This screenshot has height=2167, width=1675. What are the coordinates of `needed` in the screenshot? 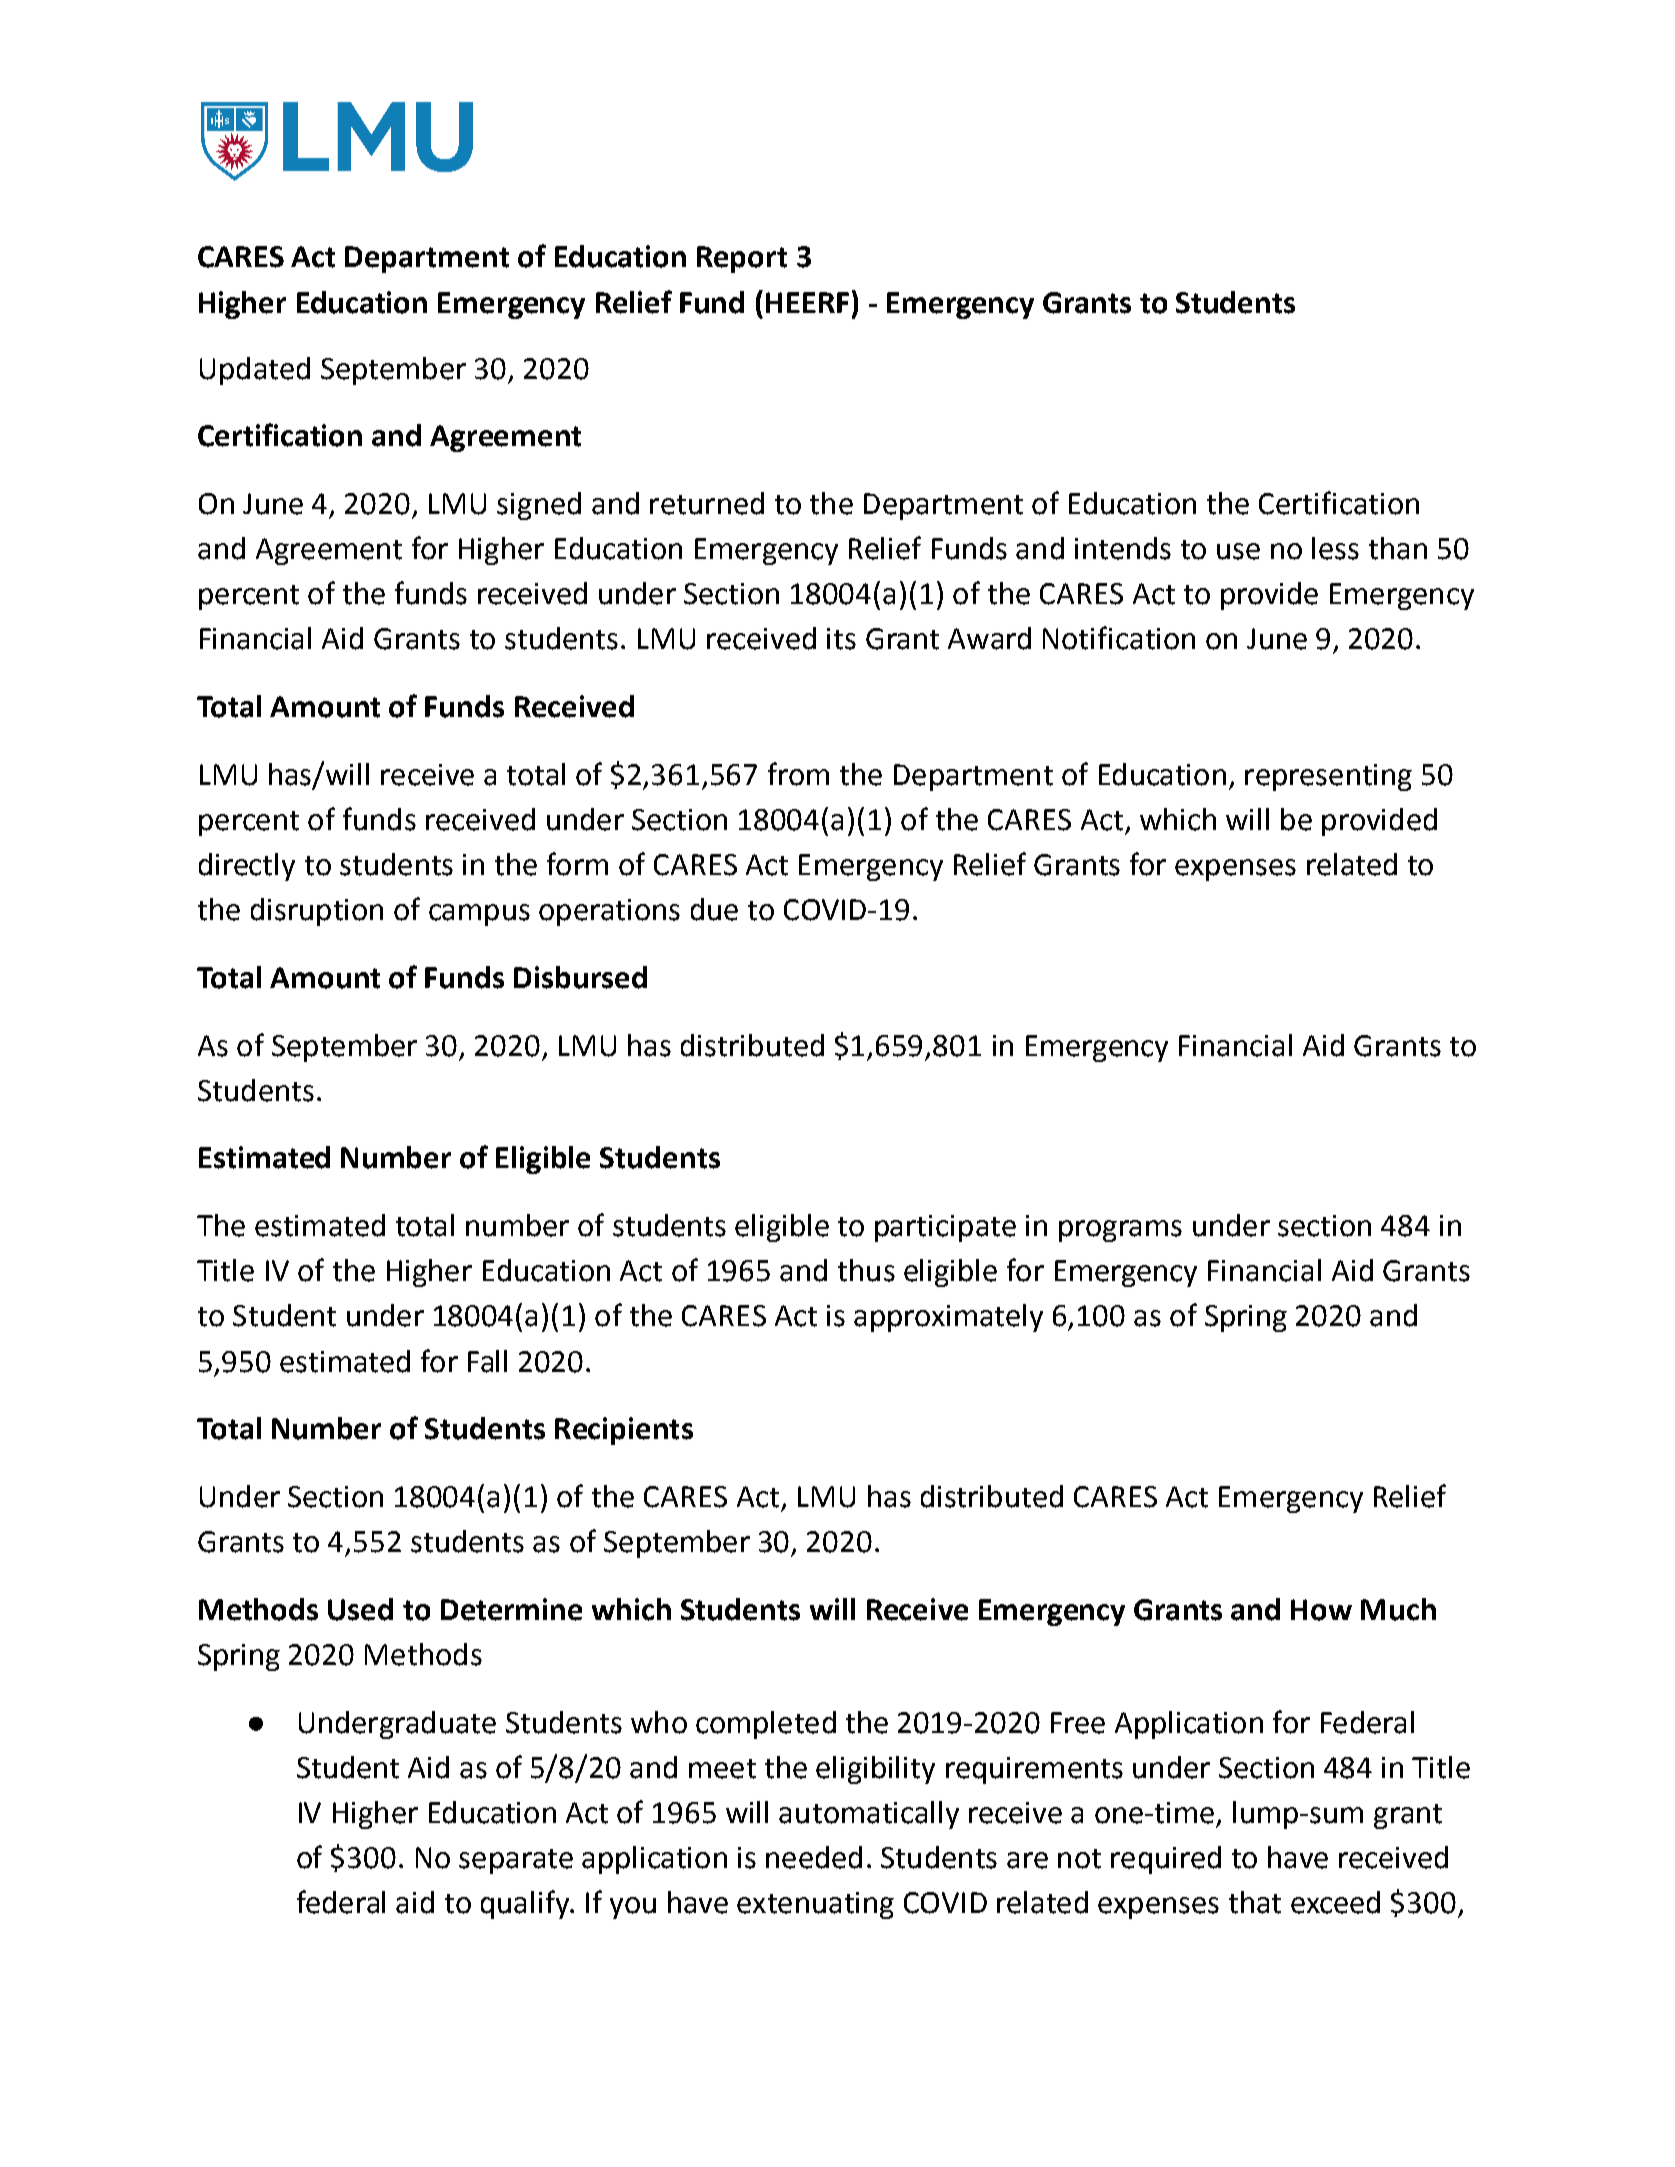 It's located at (814, 1857).
